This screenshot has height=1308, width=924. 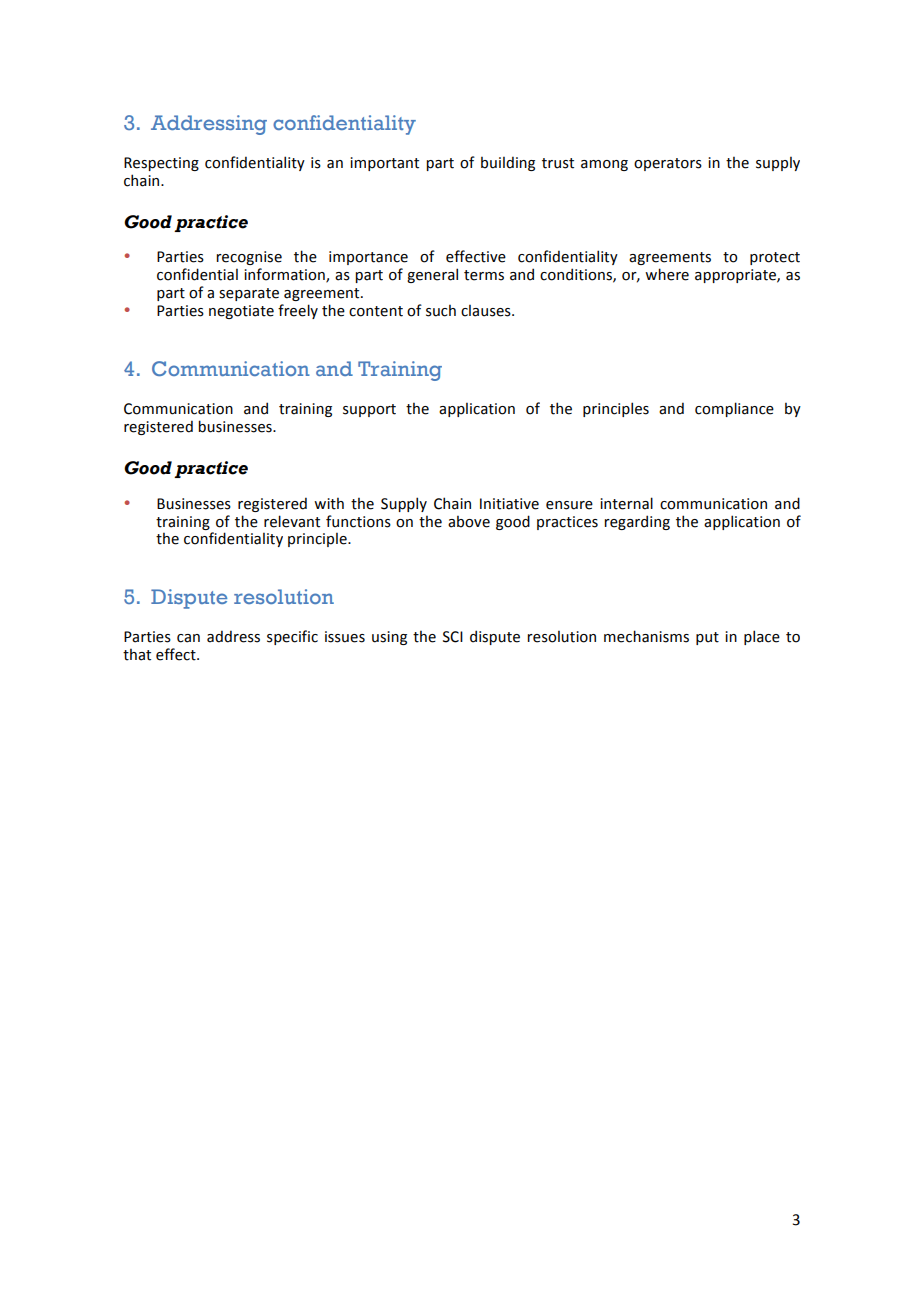 What do you see at coordinates (161, 164) in the screenshot?
I see `Respecting` at bounding box center [161, 164].
